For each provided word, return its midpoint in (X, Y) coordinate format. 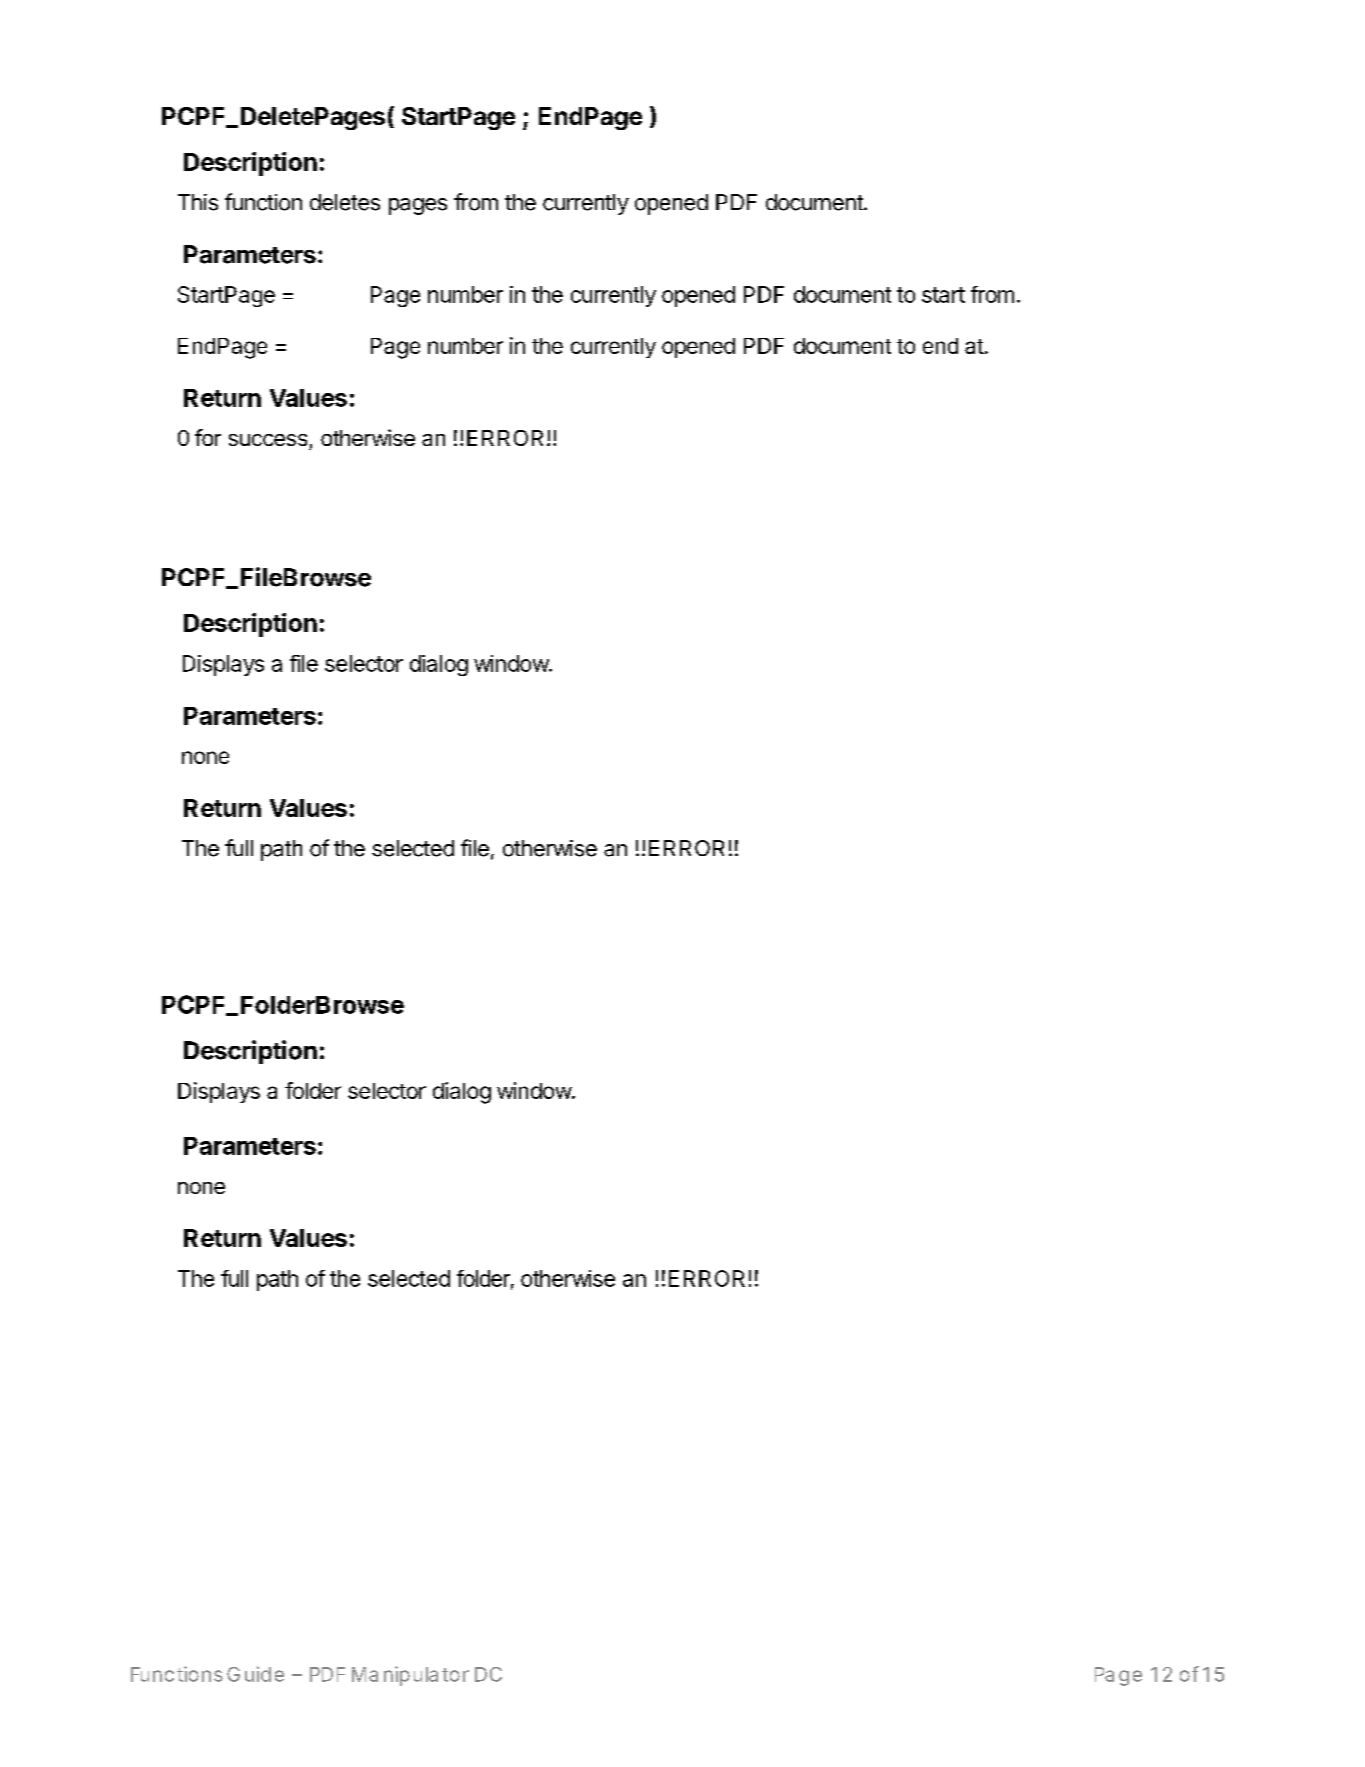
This (198, 202)
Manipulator (410, 1676)
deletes (345, 202)
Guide (255, 1674)
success (268, 440)
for (208, 437)
